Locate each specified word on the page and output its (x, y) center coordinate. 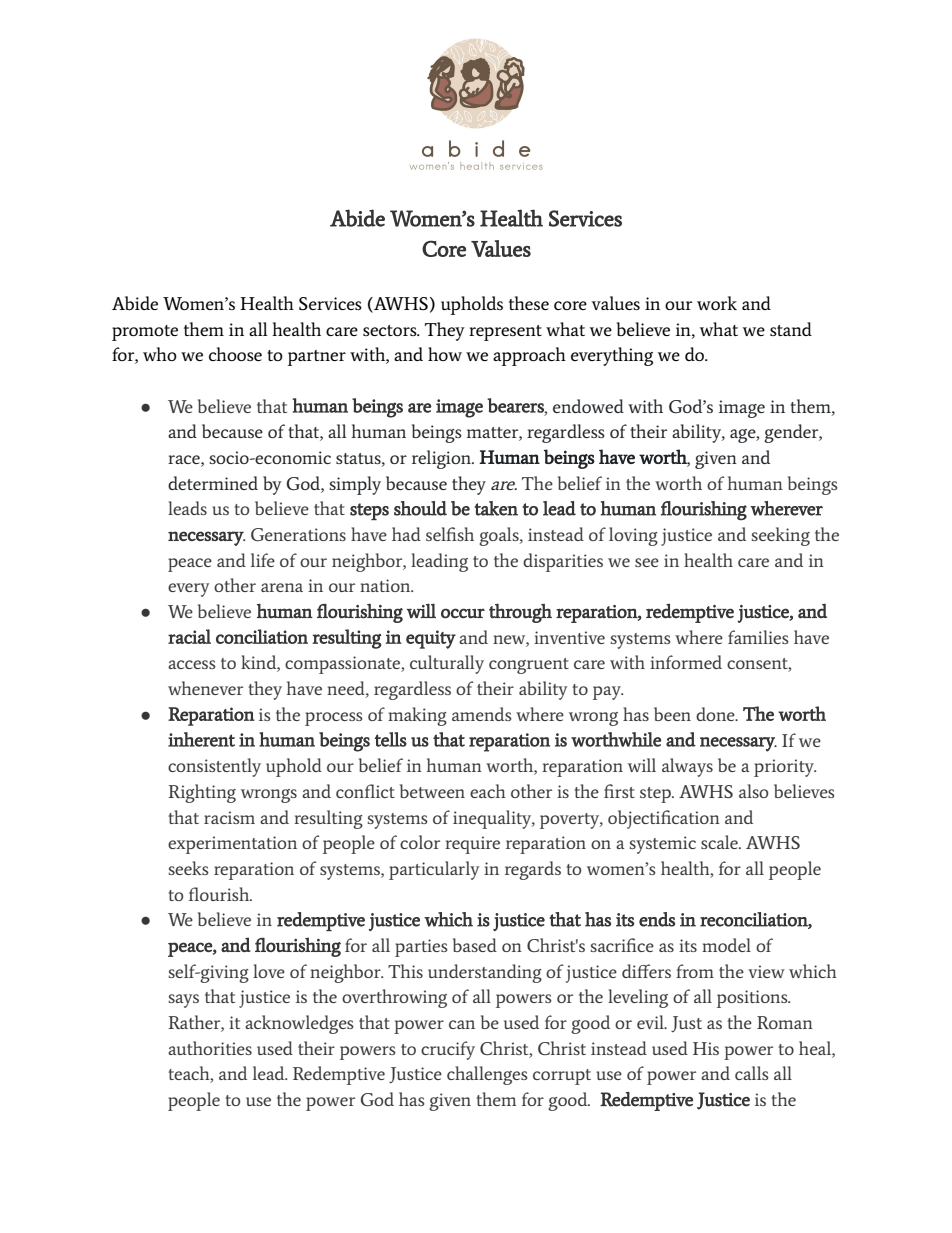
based (475, 945)
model (726, 945)
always (687, 767)
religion (443, 459)
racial (189, 636)
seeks (189, 868)
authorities (210, 1048)
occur (463, 613)
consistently (214, 767)
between (432, 791)
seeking (781, 536)
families (758, 637)
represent (505, 333)
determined (213, 483)
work (717, 303)
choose (235, 354)
